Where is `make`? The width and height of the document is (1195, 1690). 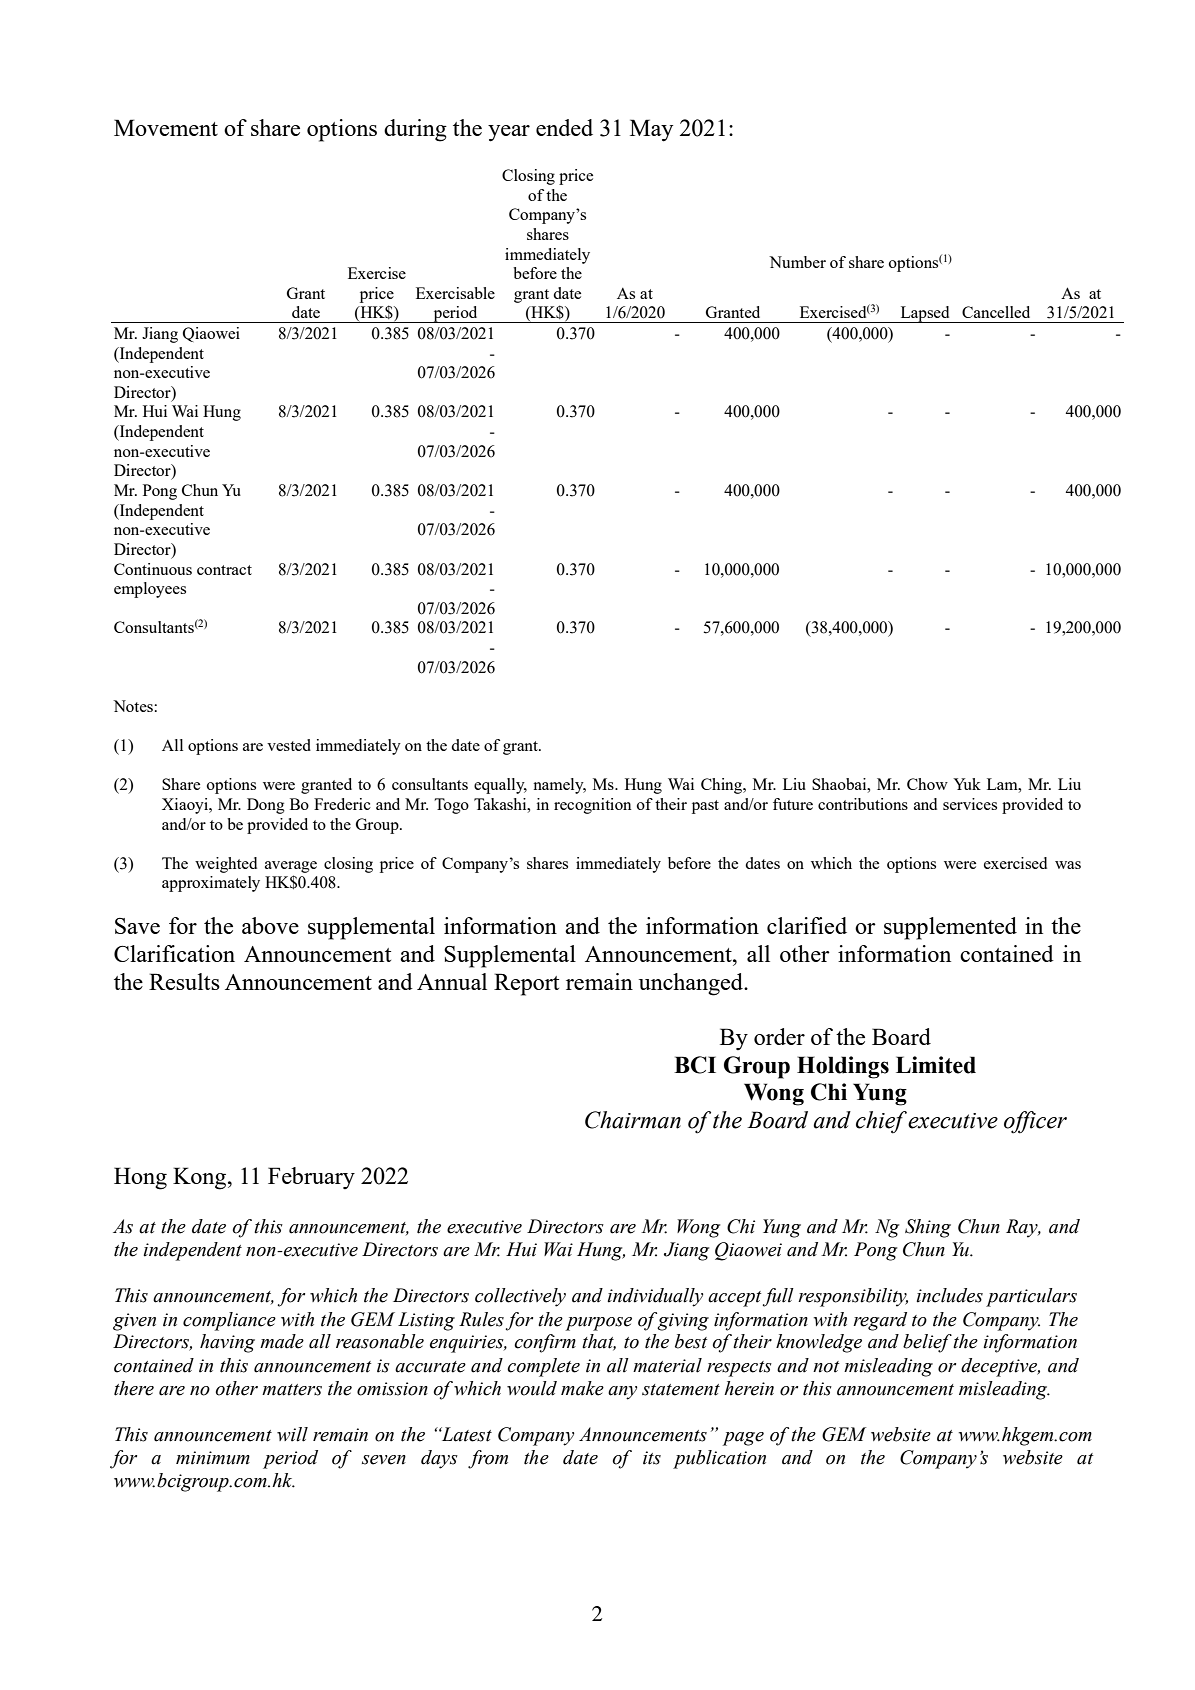 make is located at coordinates (582, 1388).
